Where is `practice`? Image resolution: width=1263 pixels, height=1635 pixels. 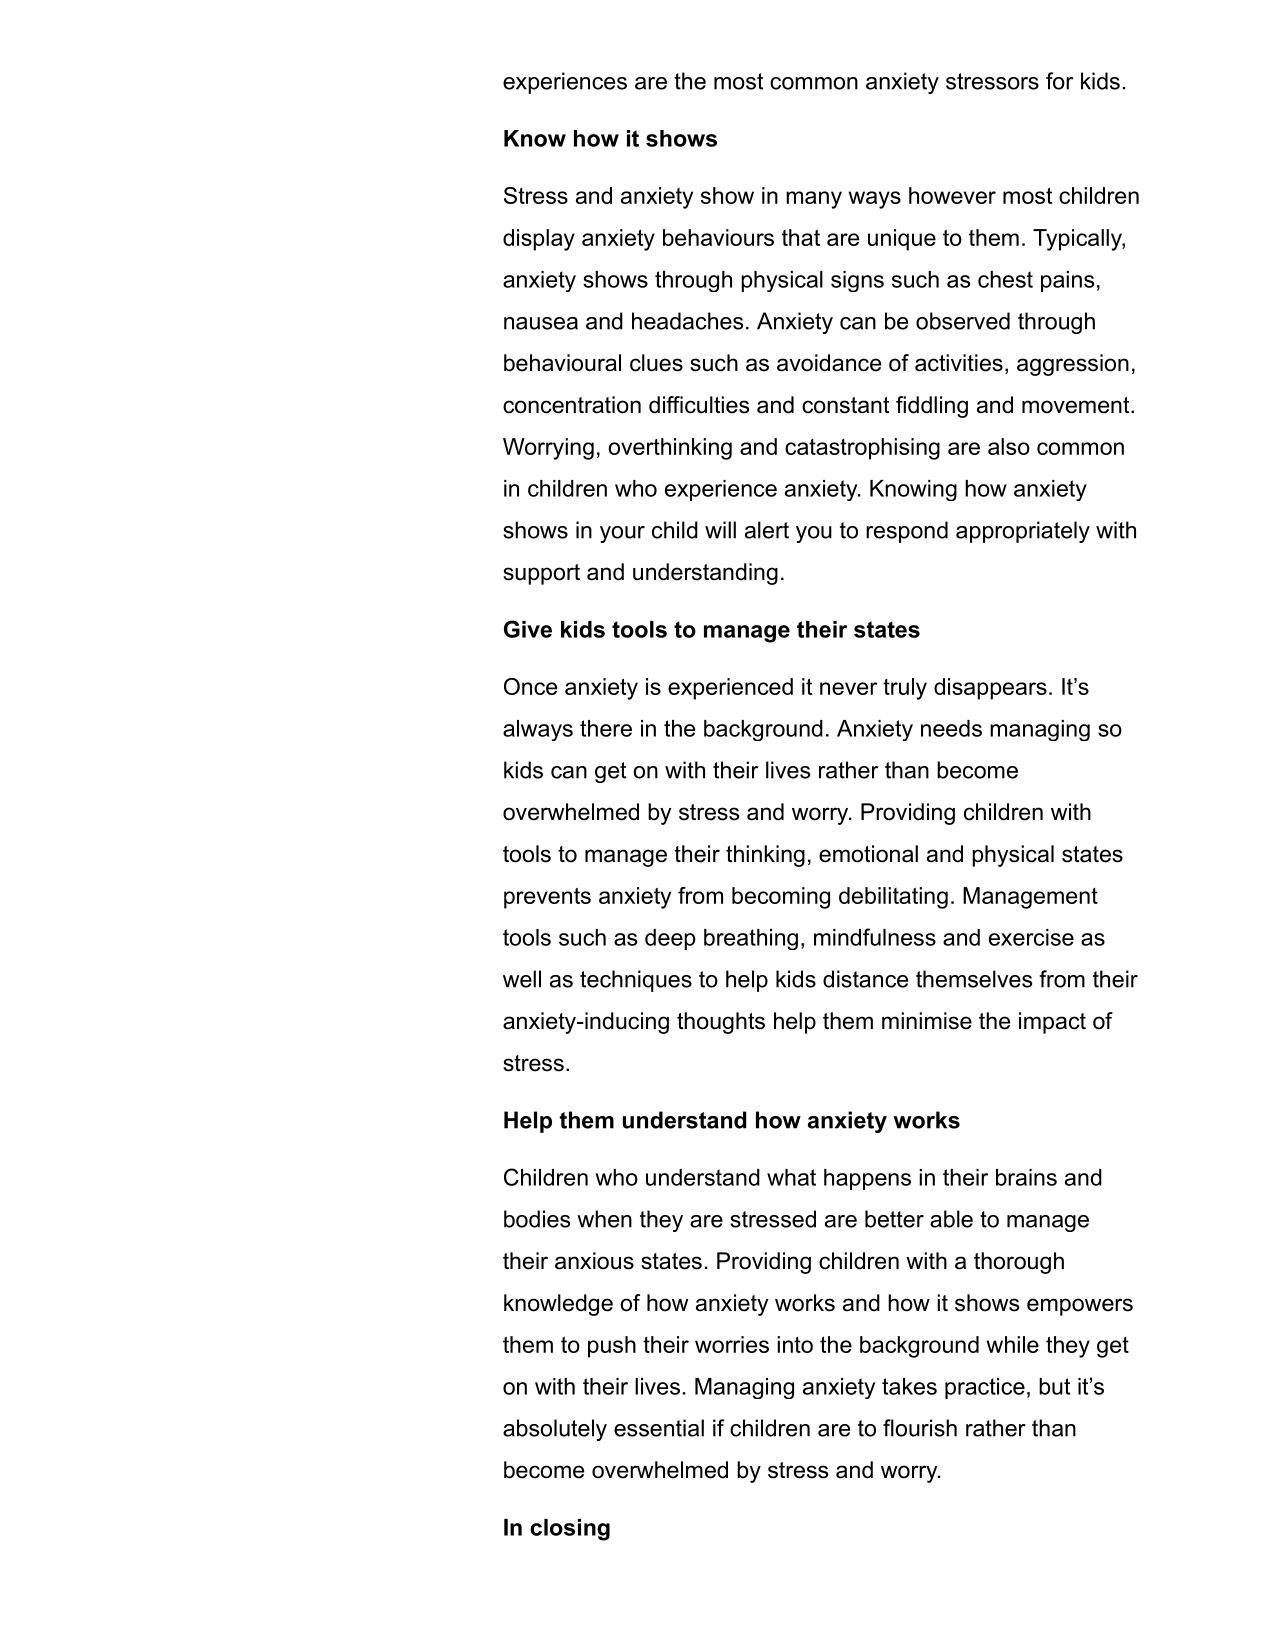 practice is located at coordinates (985, 1388).
